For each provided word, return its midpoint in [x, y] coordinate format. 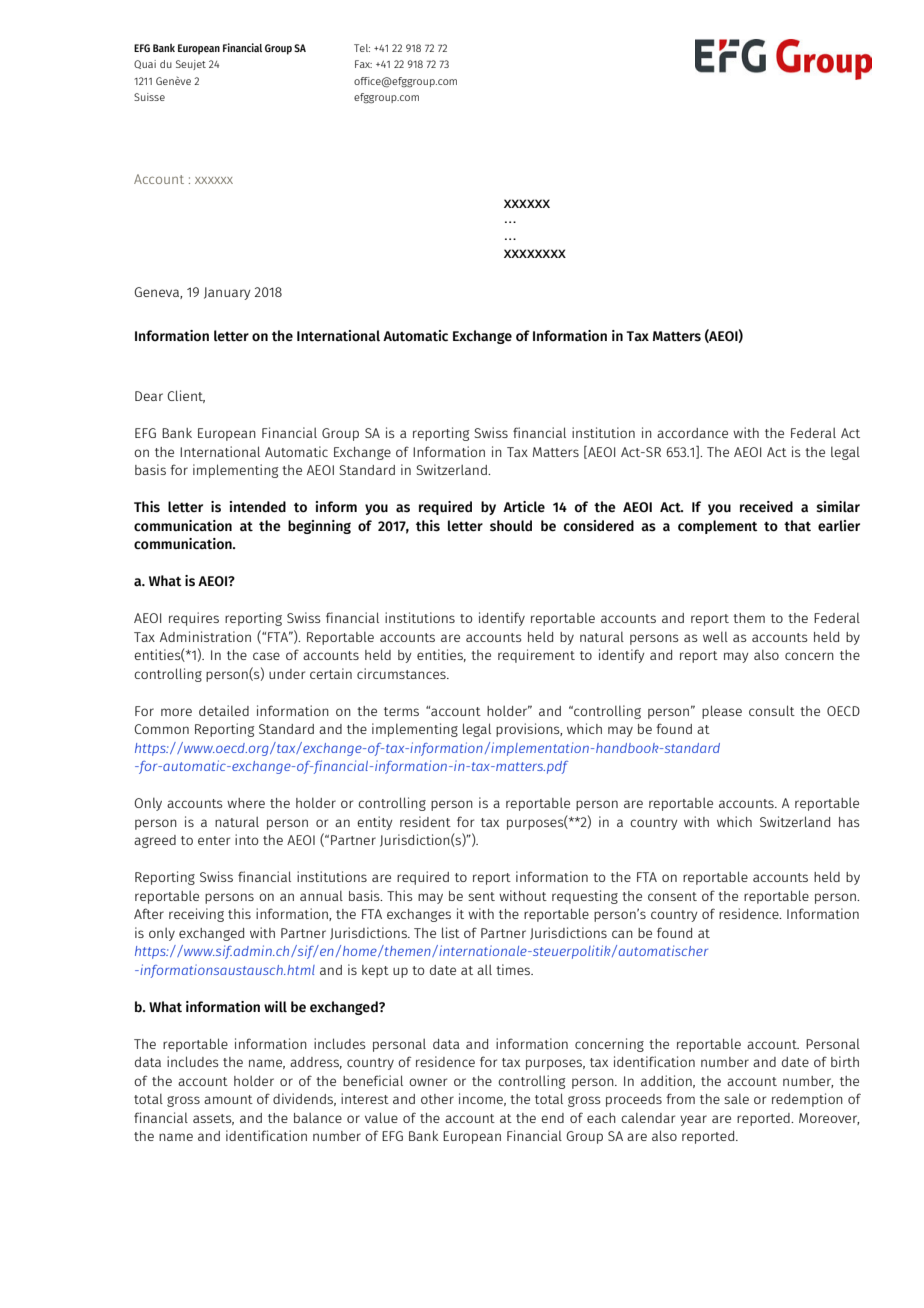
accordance [692, 433]
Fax [363, 64]
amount [228, 1099]
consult [772, 710]
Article [524, 507]
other [437, 1099]
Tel [362, 48]
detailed [224, 710]
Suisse [149, 97]
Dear [149, 396]
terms [401, 711]
